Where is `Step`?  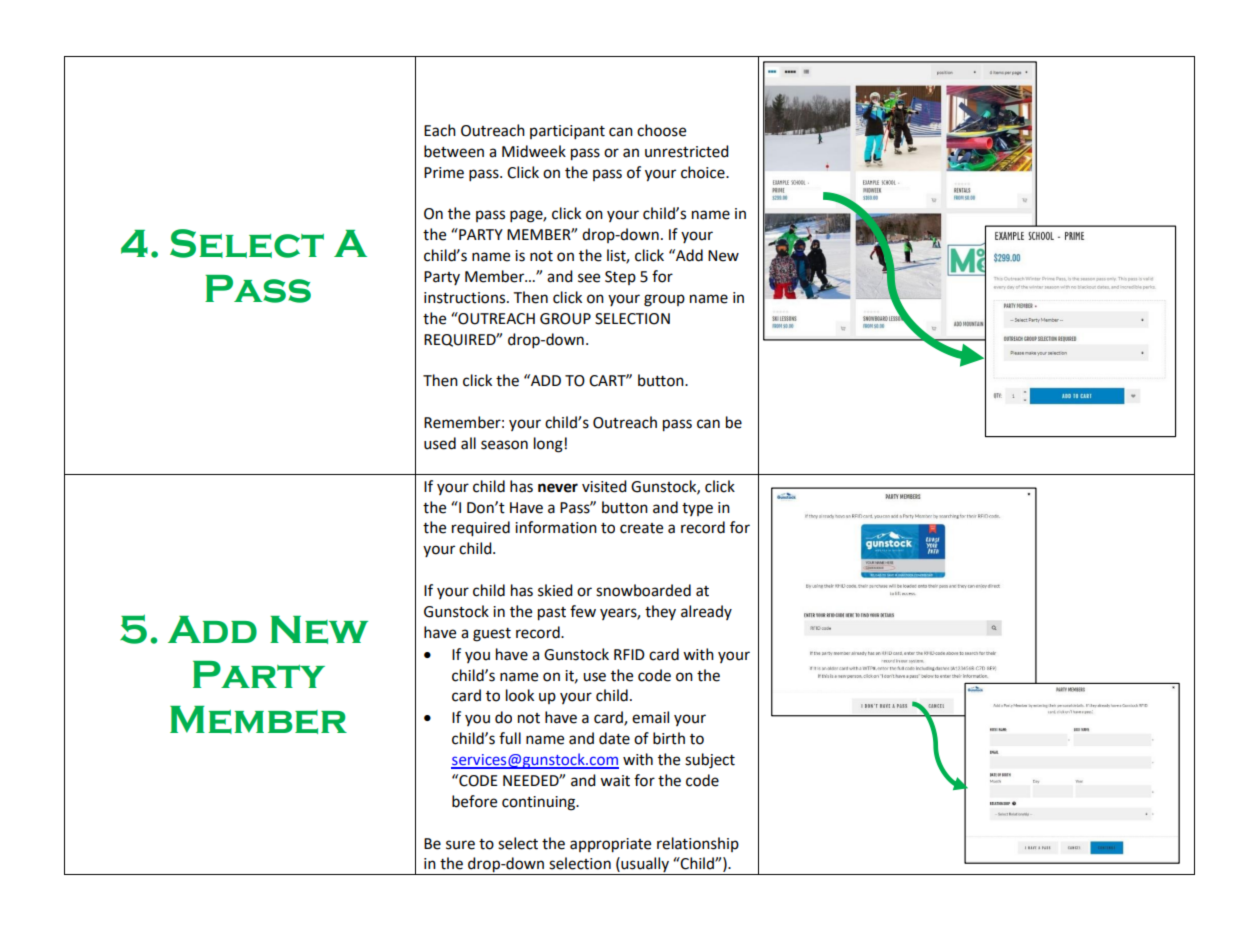
Step is located at coordinates (620, 278).
